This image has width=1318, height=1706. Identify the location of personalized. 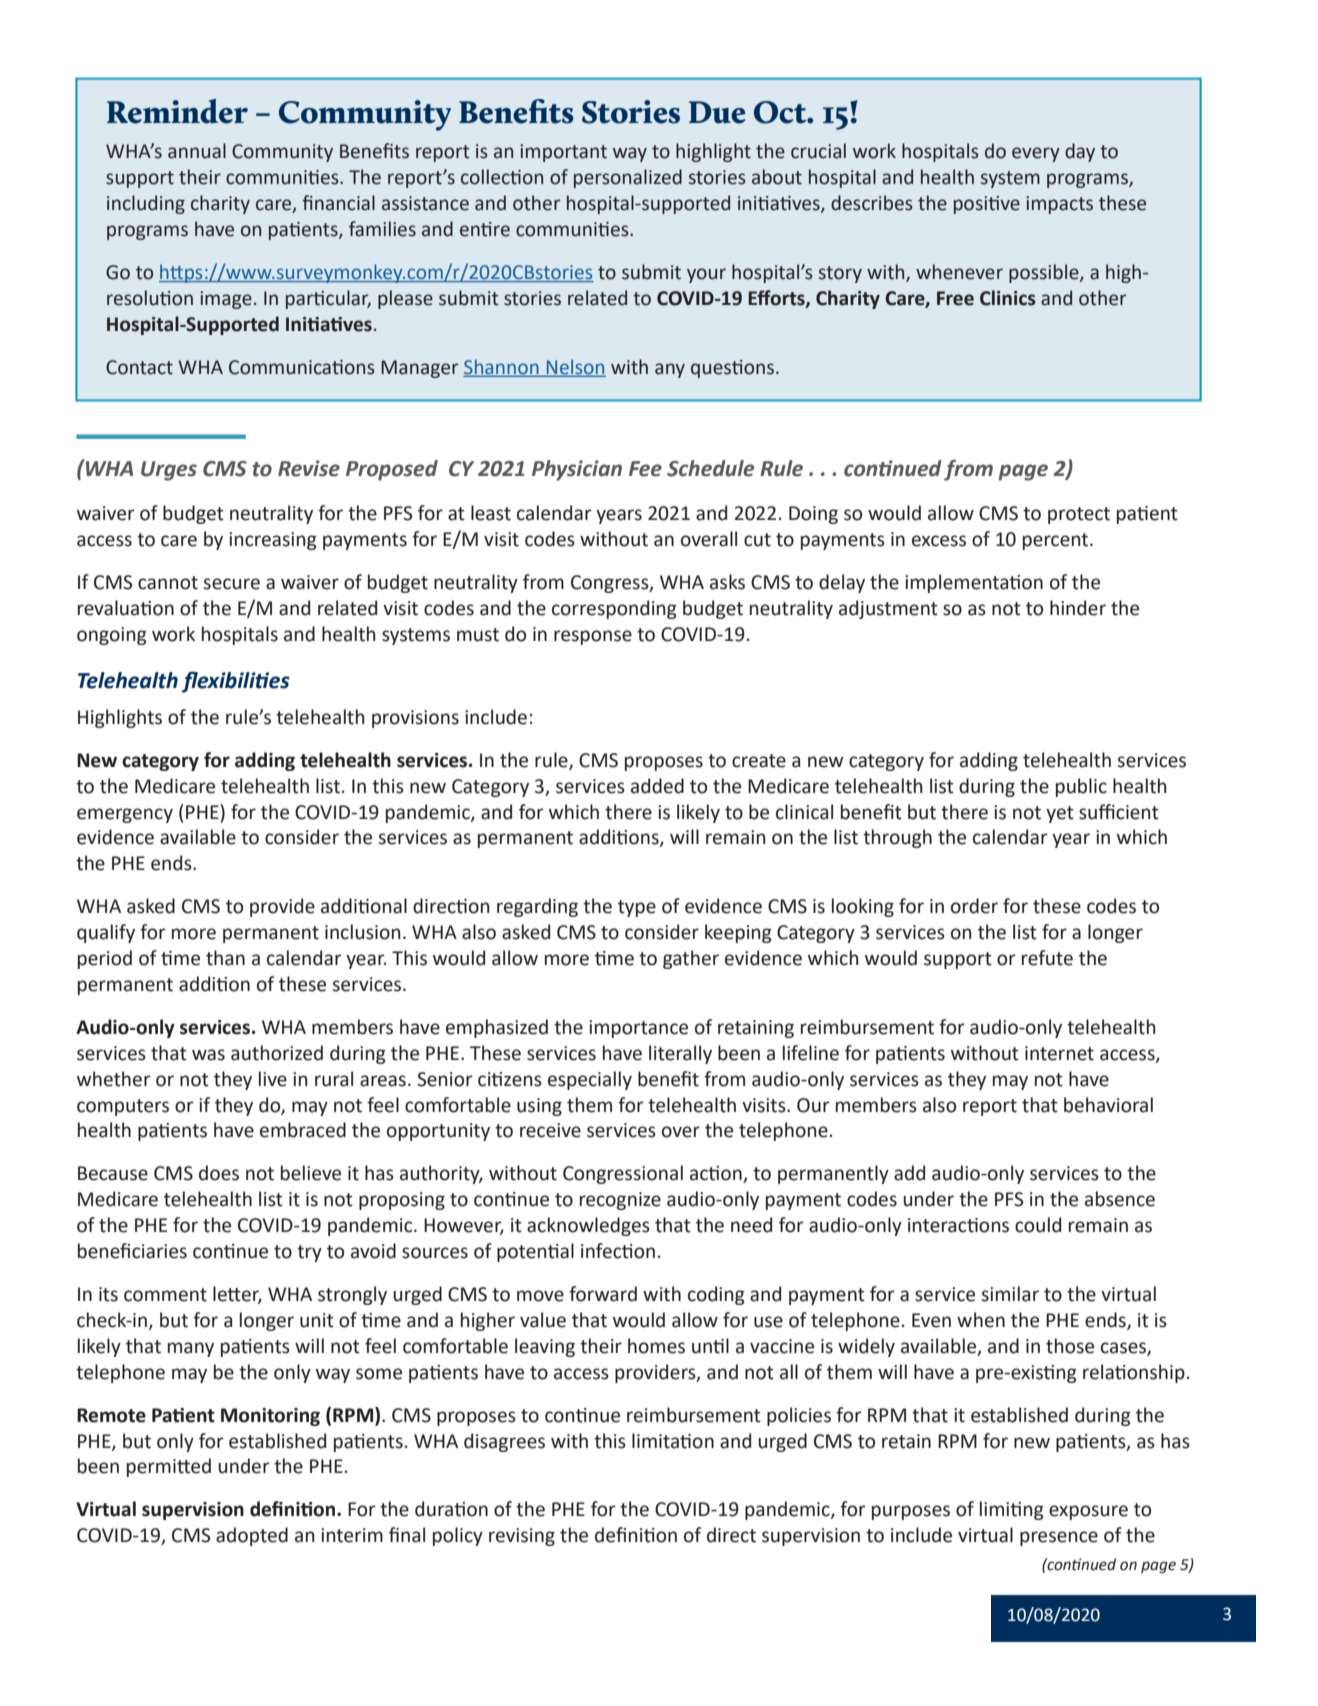
(628, 178).
